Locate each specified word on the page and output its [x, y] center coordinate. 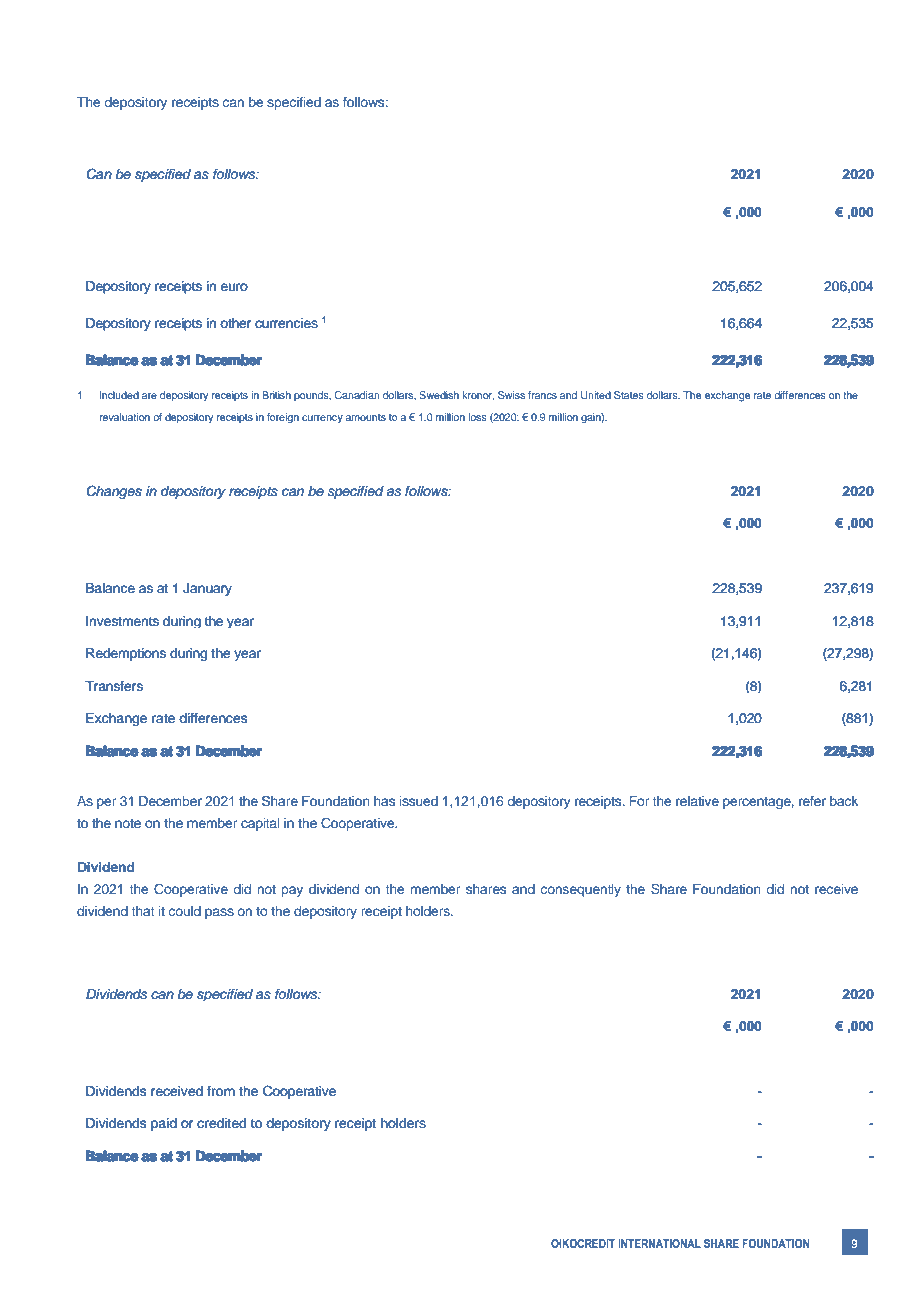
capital [260, 824]
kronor [478, 396]
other [236, 323]
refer [812, 801]
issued [419, 801]
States [629, 395]
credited [221, 1123]
